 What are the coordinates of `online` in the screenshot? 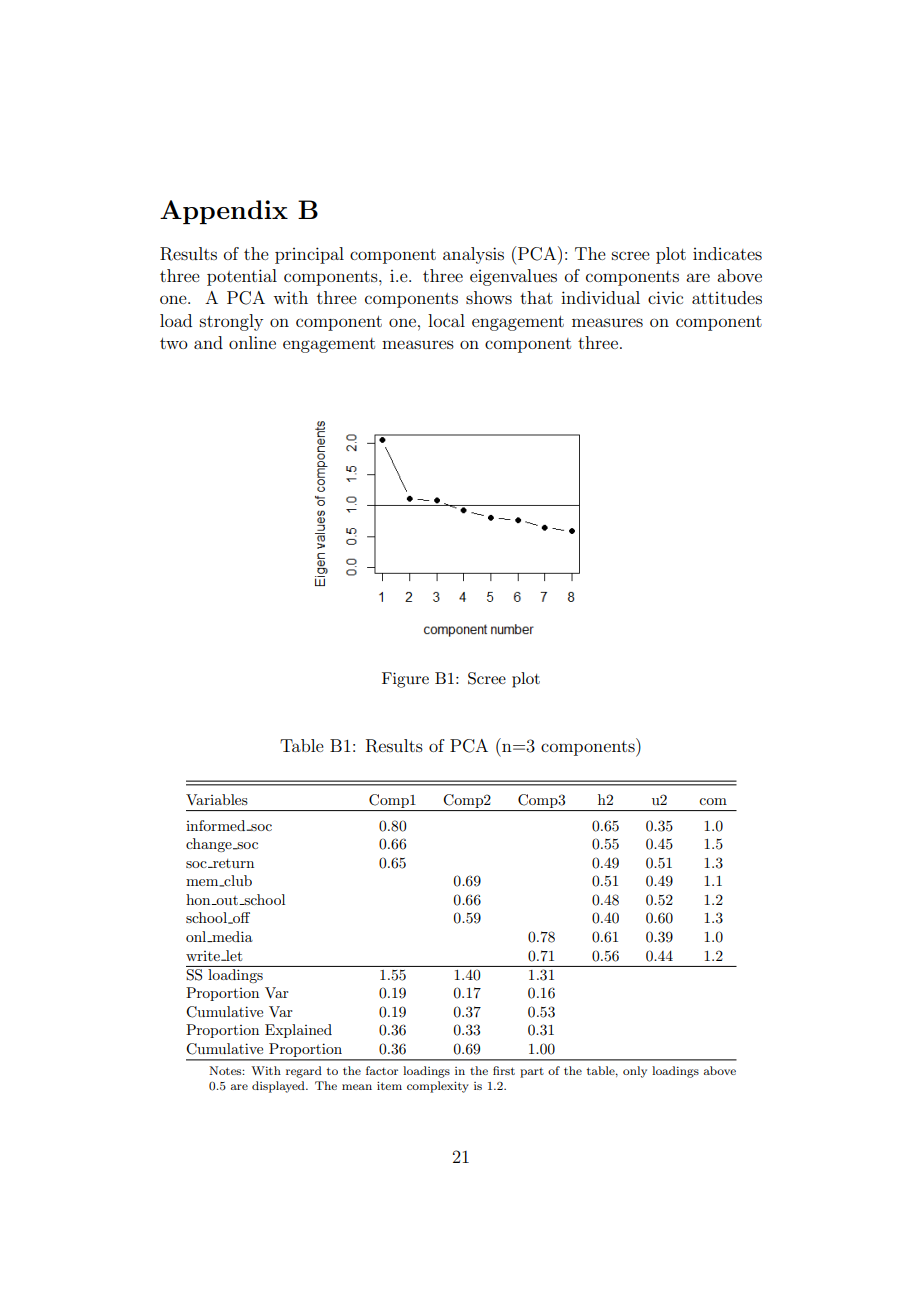 It's located at (252, 342).
